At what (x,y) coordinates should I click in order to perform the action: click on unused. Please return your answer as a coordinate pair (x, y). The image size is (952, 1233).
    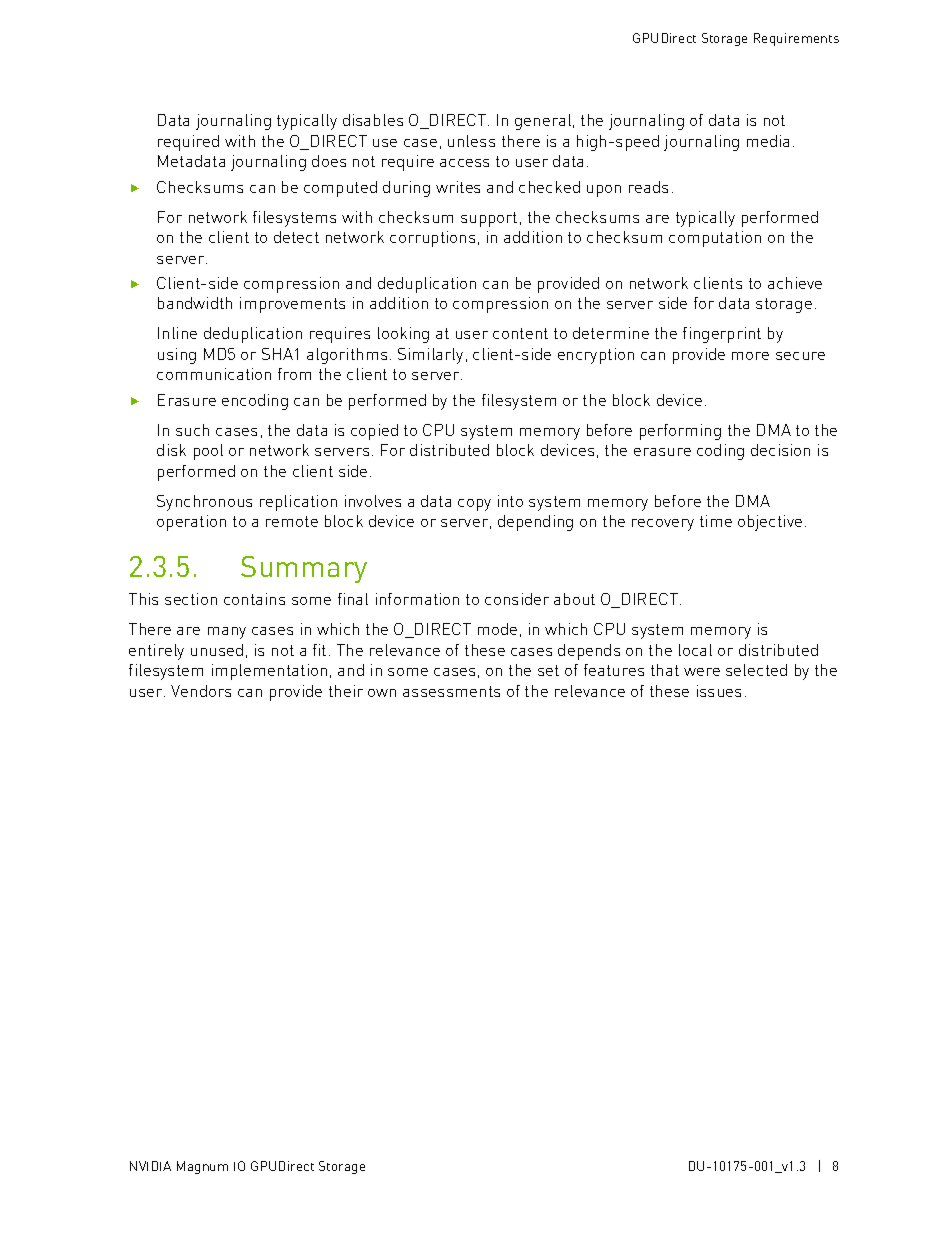
    Looking at the image, I should click on (217, 650).
